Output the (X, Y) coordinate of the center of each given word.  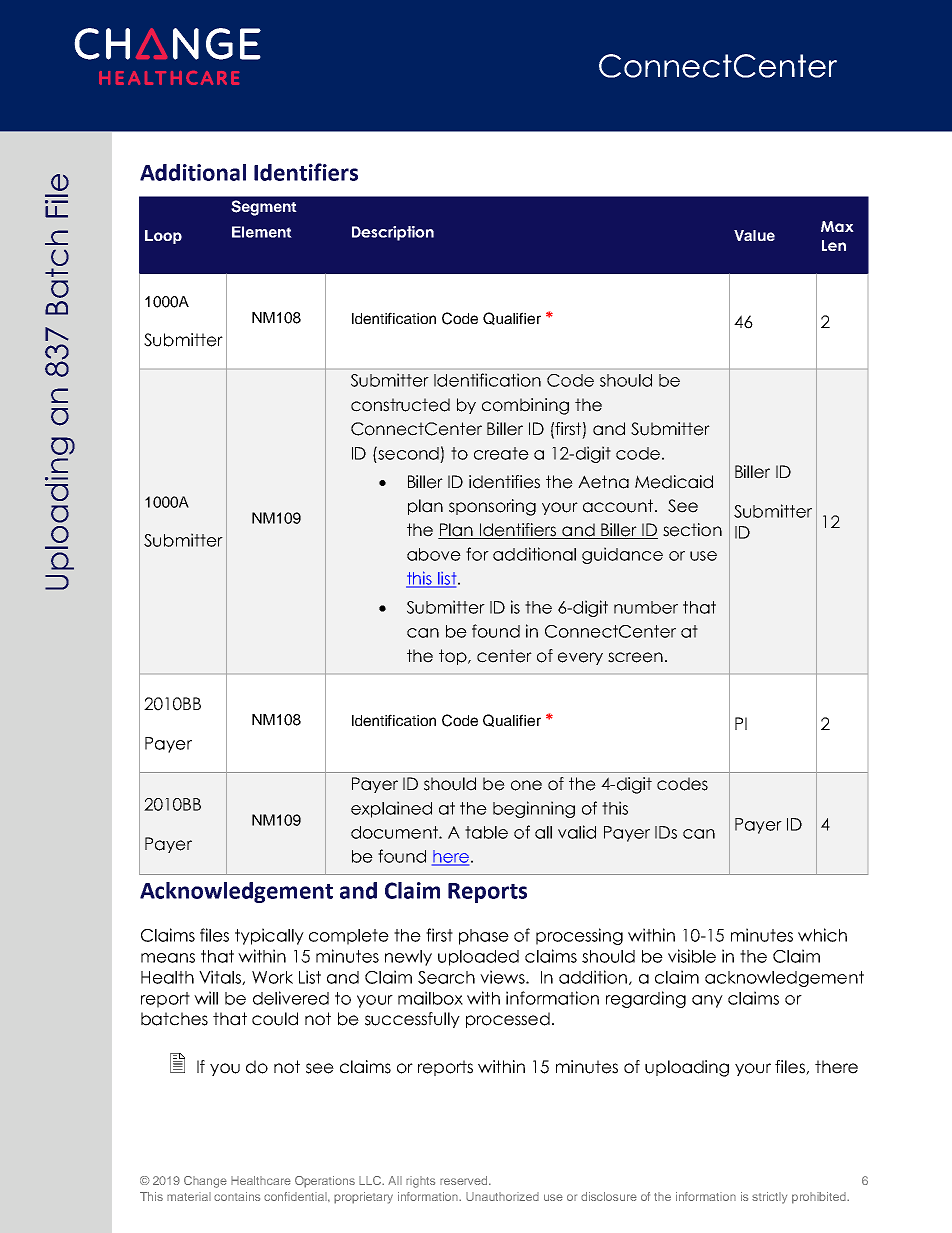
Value (754, 235)
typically (269, 936)
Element (262, 232)
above (434, 554)
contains (237, 1196)
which (822, 935)
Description (393, 233)
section (692, 530)
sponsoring (492, 507)
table (486, 832)
